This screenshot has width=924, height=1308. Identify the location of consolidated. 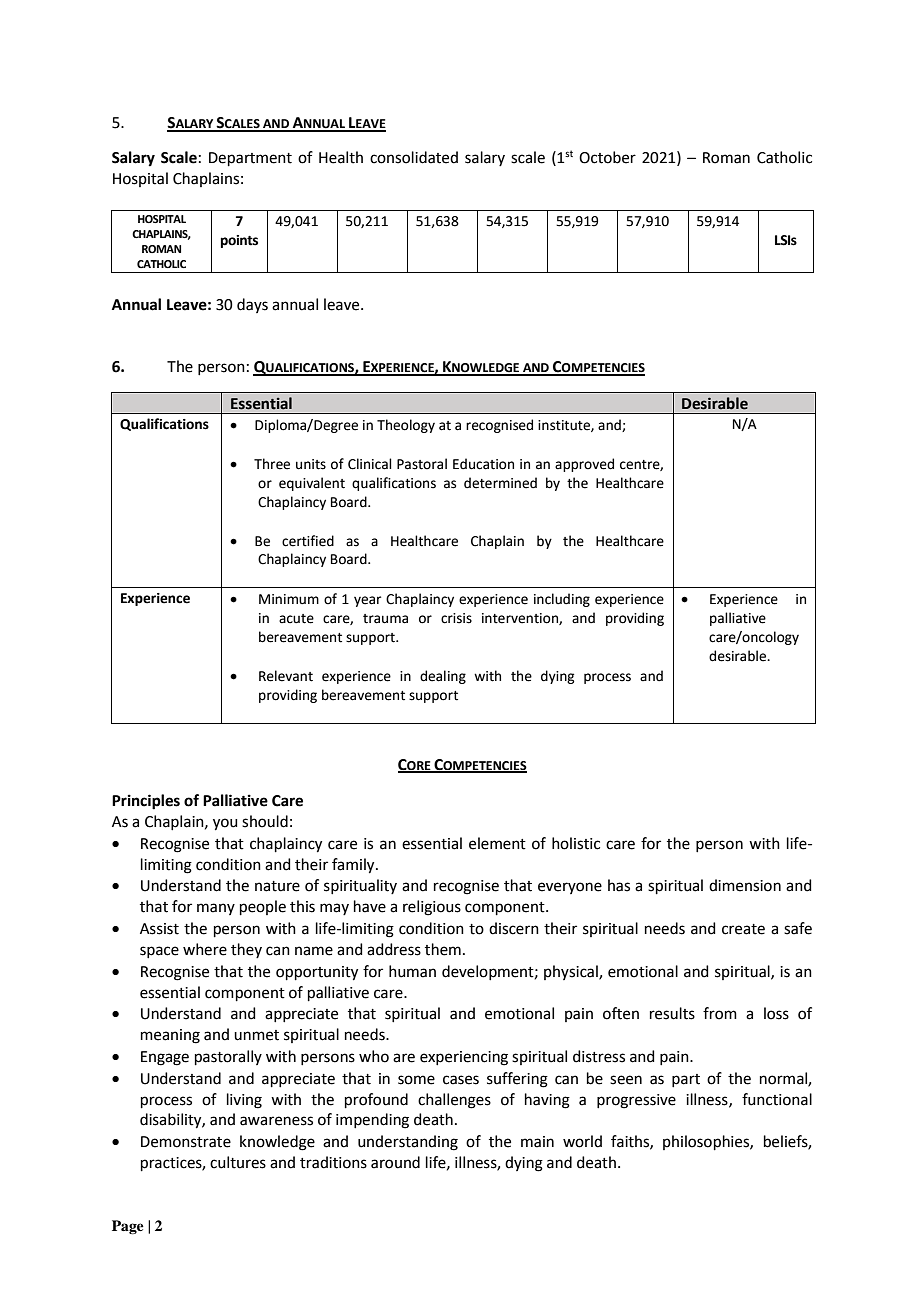
(414, 157).
